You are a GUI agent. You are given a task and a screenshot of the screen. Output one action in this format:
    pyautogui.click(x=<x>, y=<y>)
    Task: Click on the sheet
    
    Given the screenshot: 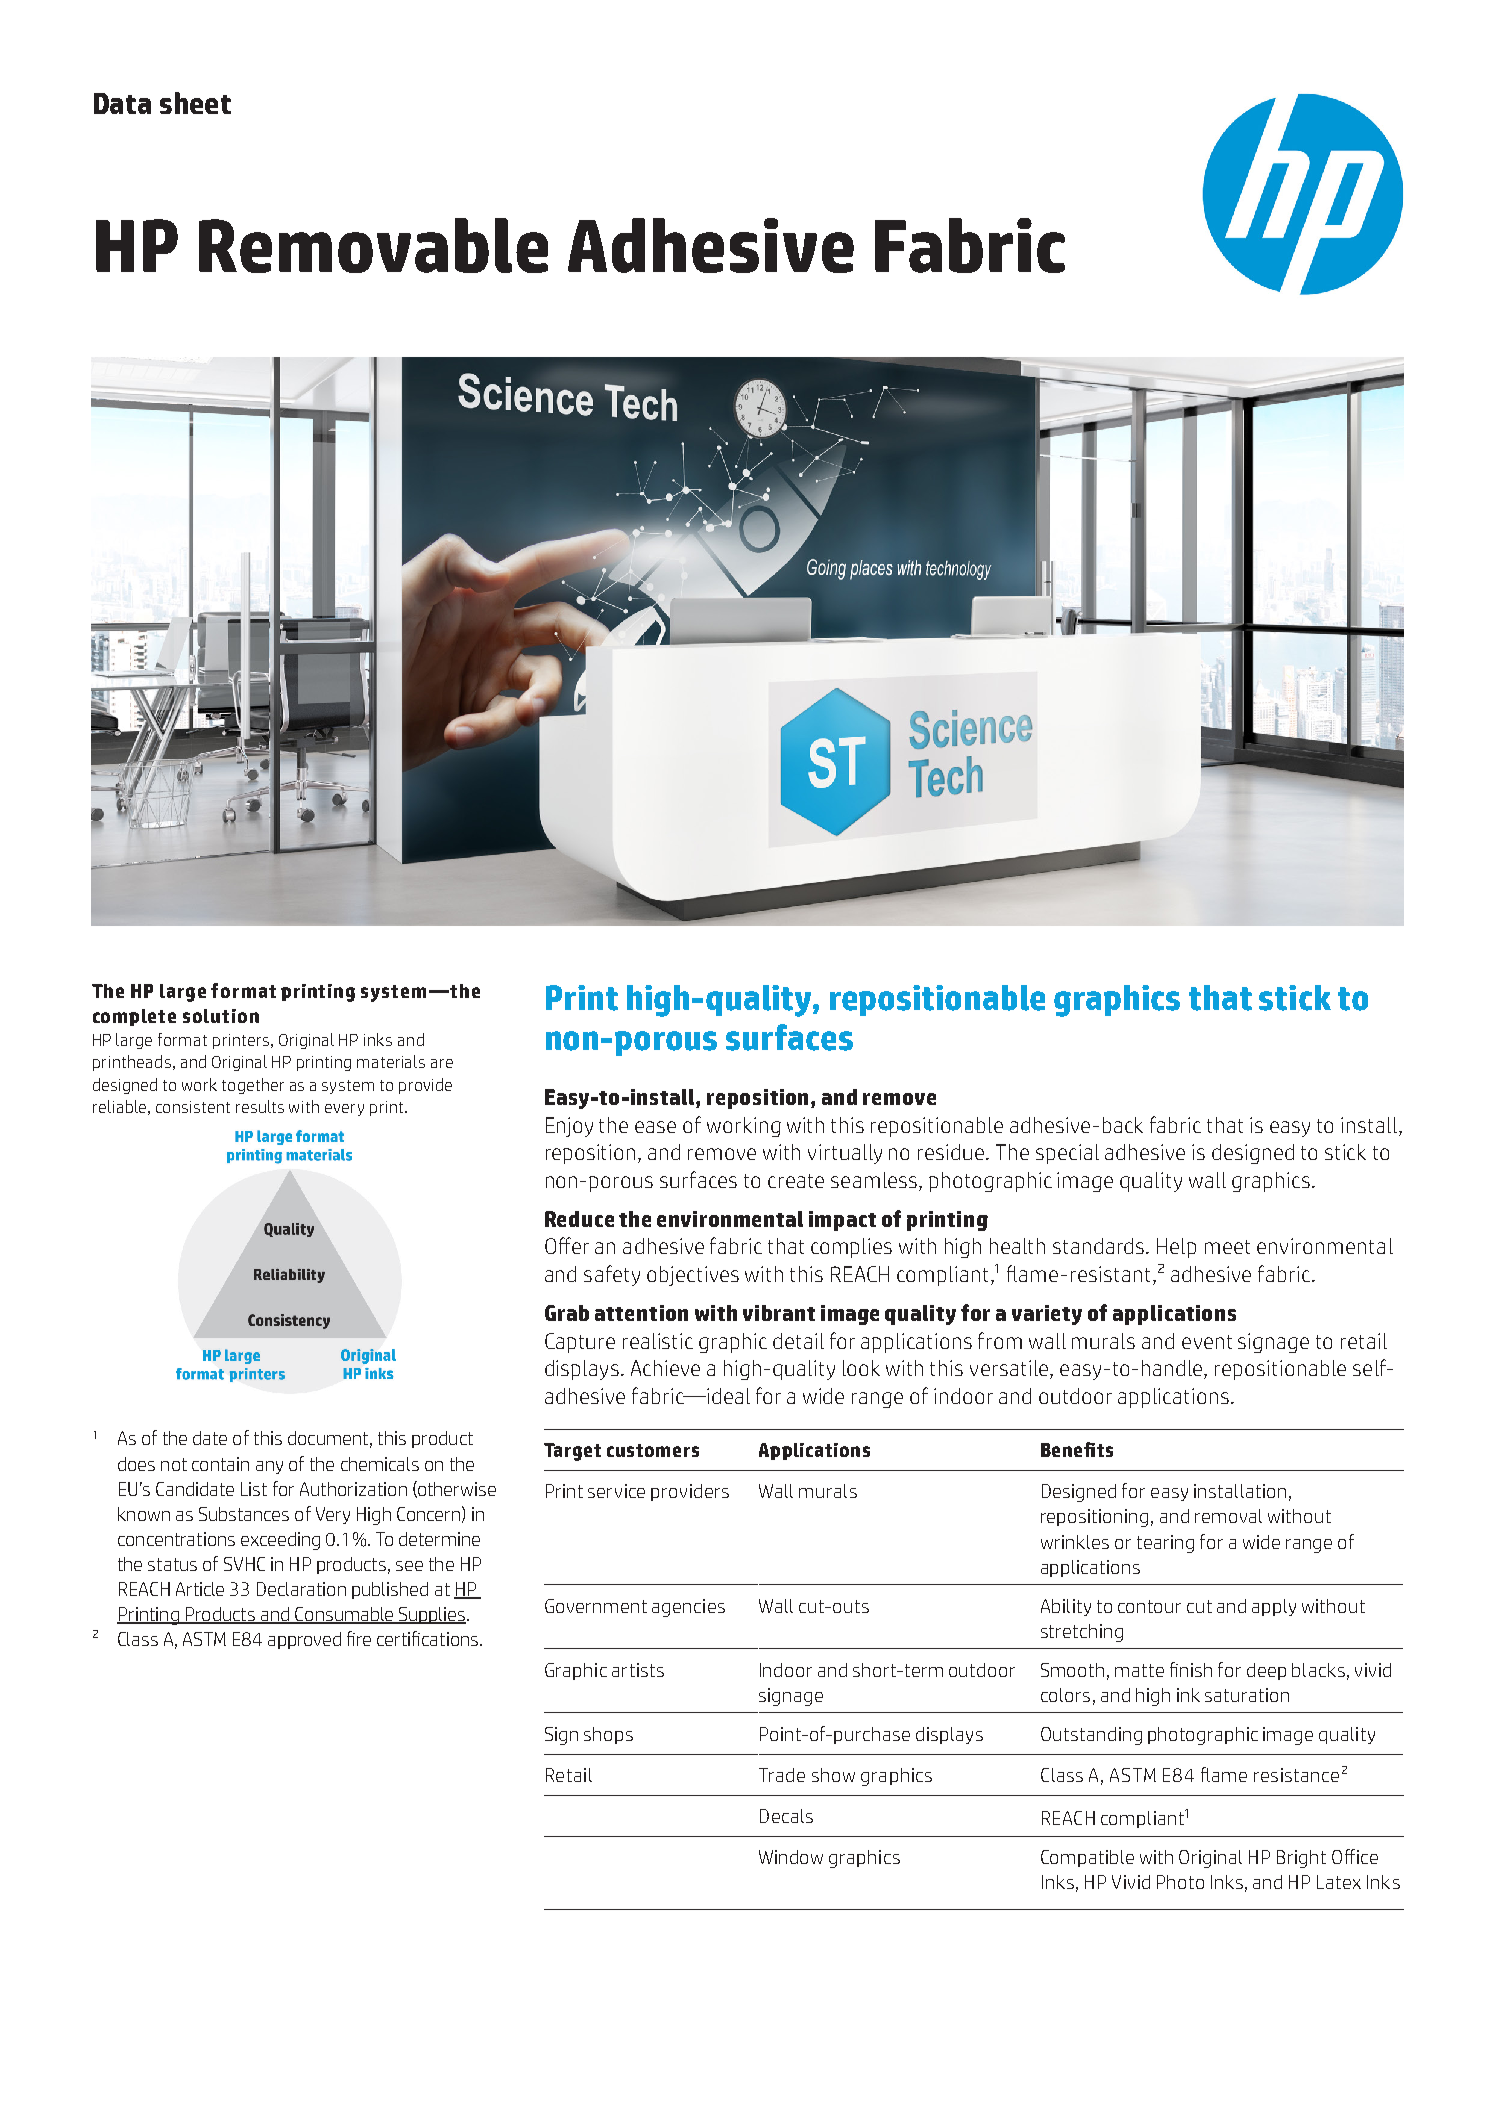 What is the action you would take?
    pyautogui.click(x=195, y=103)
